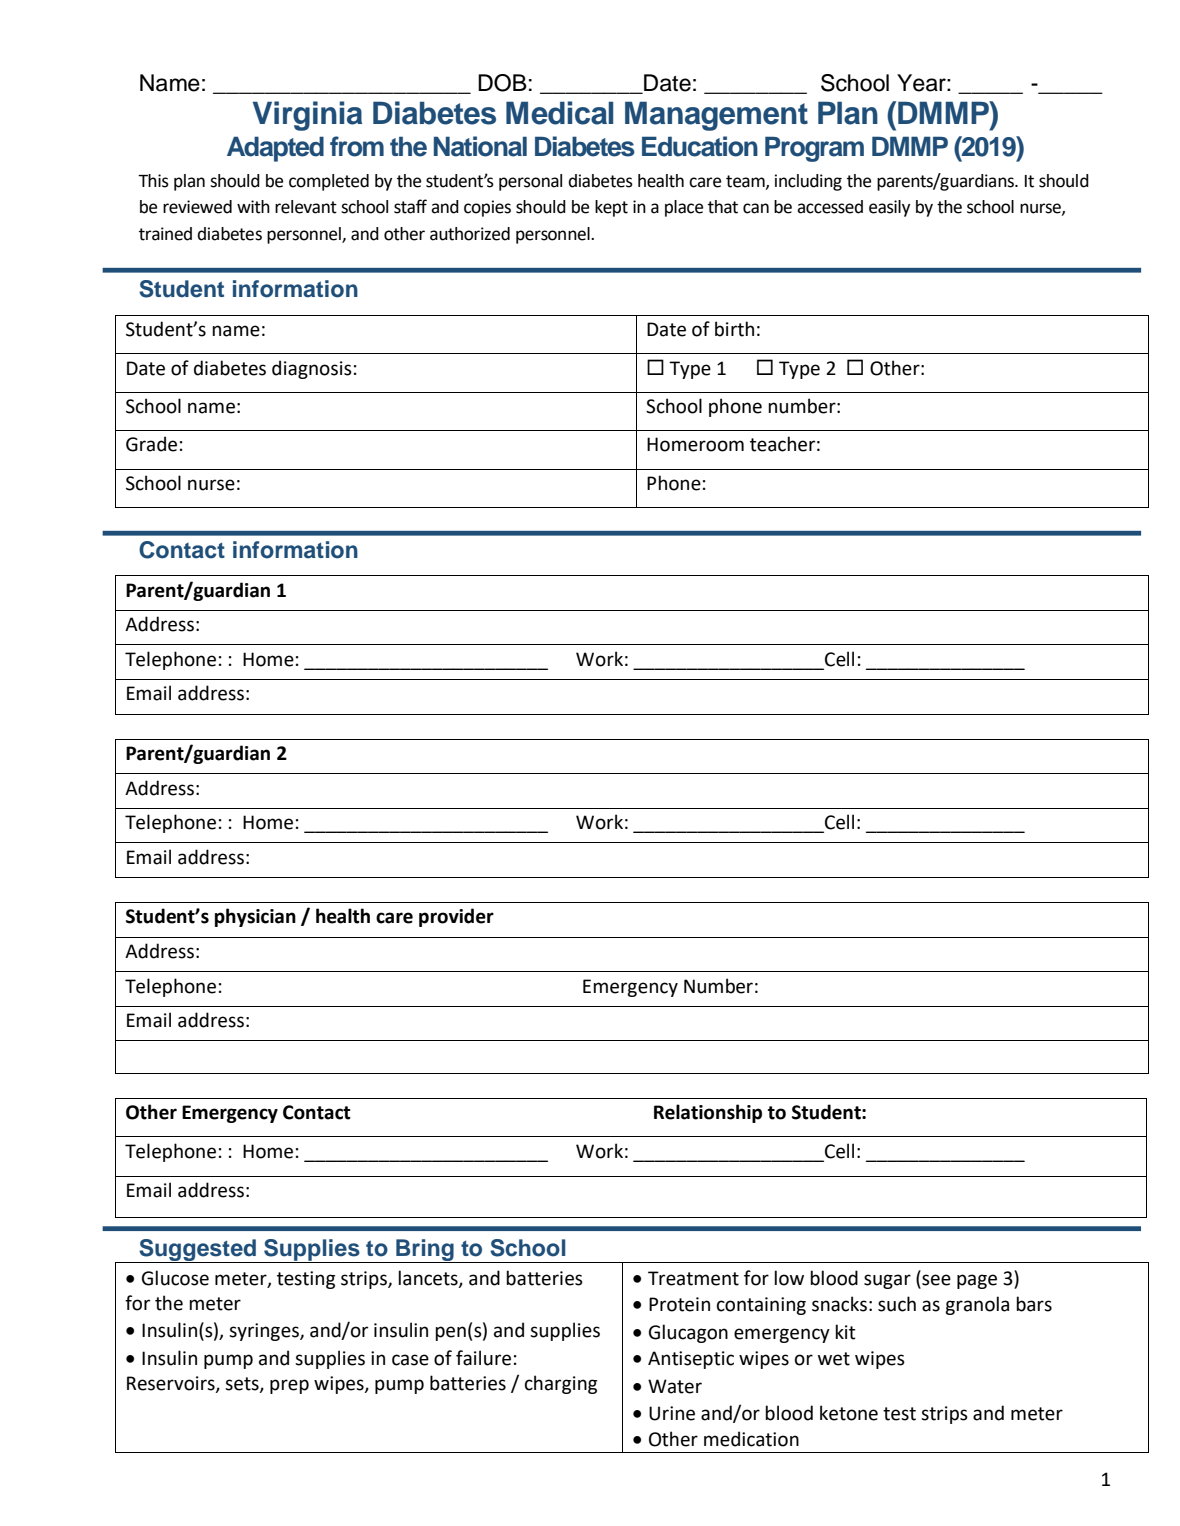 Image resolution: width=1180 pixels, height=1526 pixels. What do you see at coordinates (559, 113) in the image?
I see `Medical` at bounding box center [559, 113].
